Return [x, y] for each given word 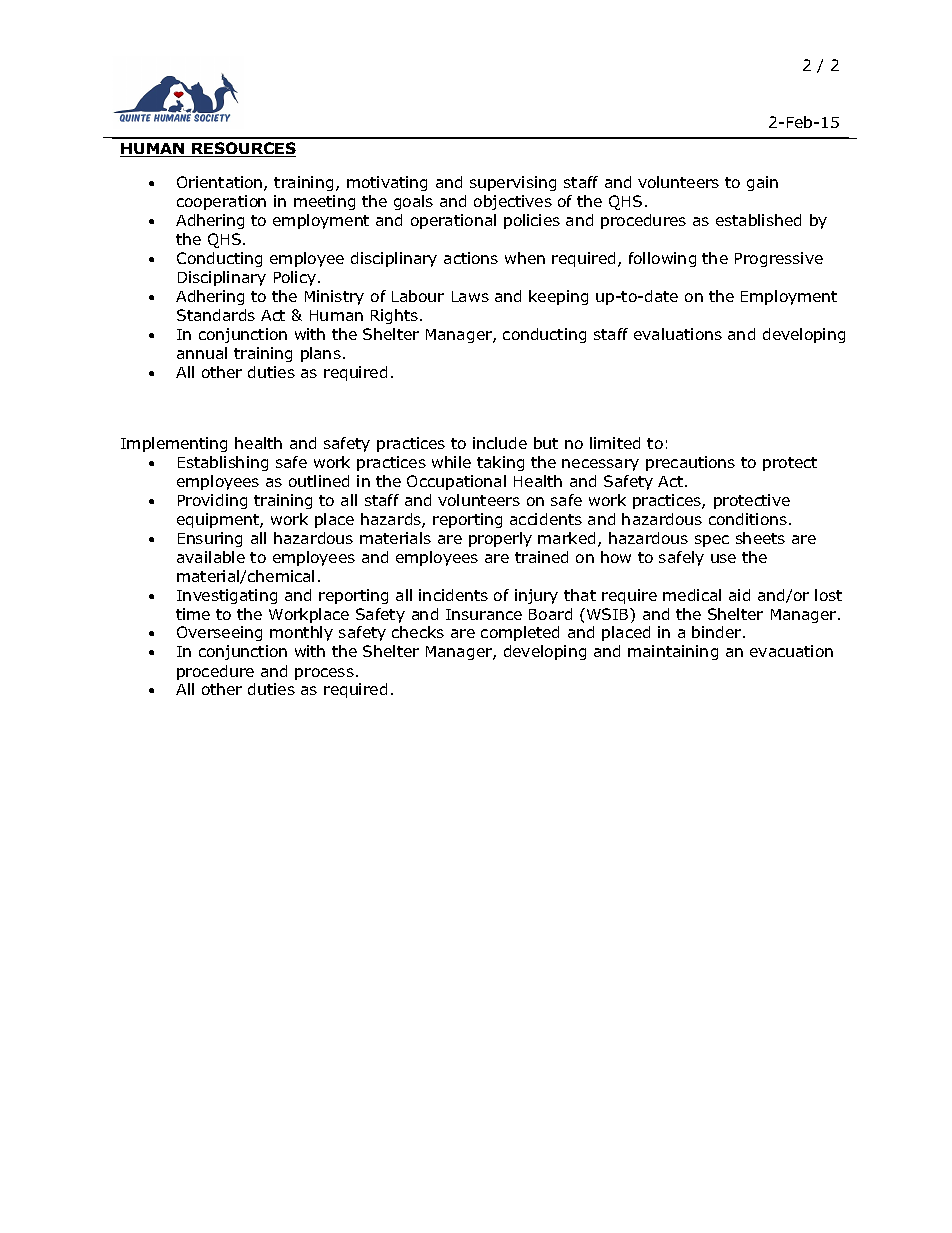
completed [520, 633]
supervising [513, 183]
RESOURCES [243, 149]
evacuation [791, 651]
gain [762, 183]
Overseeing [219, 633]
